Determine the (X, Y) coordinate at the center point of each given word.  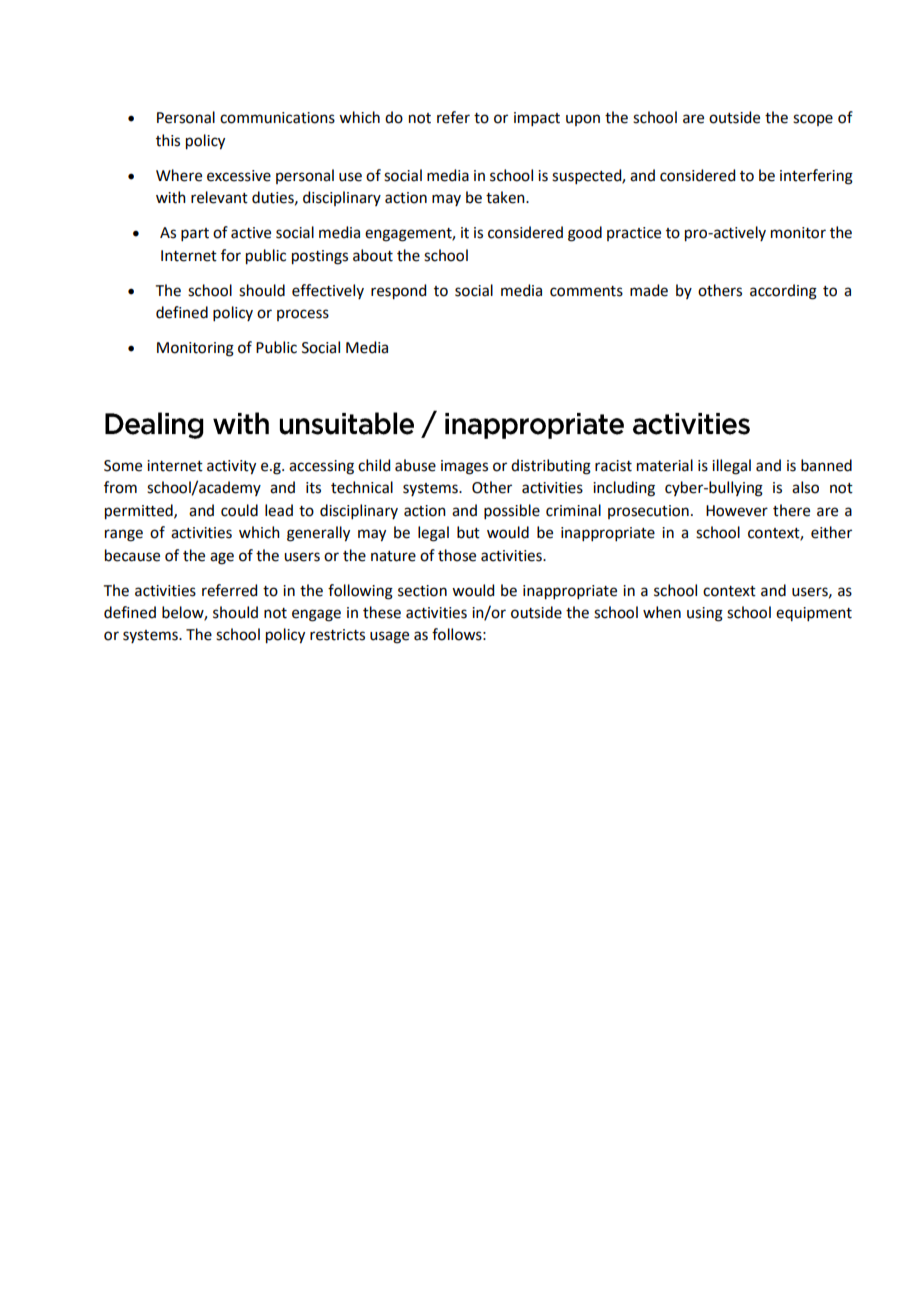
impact (537, 119)
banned (826, 465)
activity (231, 467)
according (783, 292)
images (464, 467)
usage (389, 637)
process (303, 315)
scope (813, 120)
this (168, 140)
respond (398, 292)
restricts (337, 635)
